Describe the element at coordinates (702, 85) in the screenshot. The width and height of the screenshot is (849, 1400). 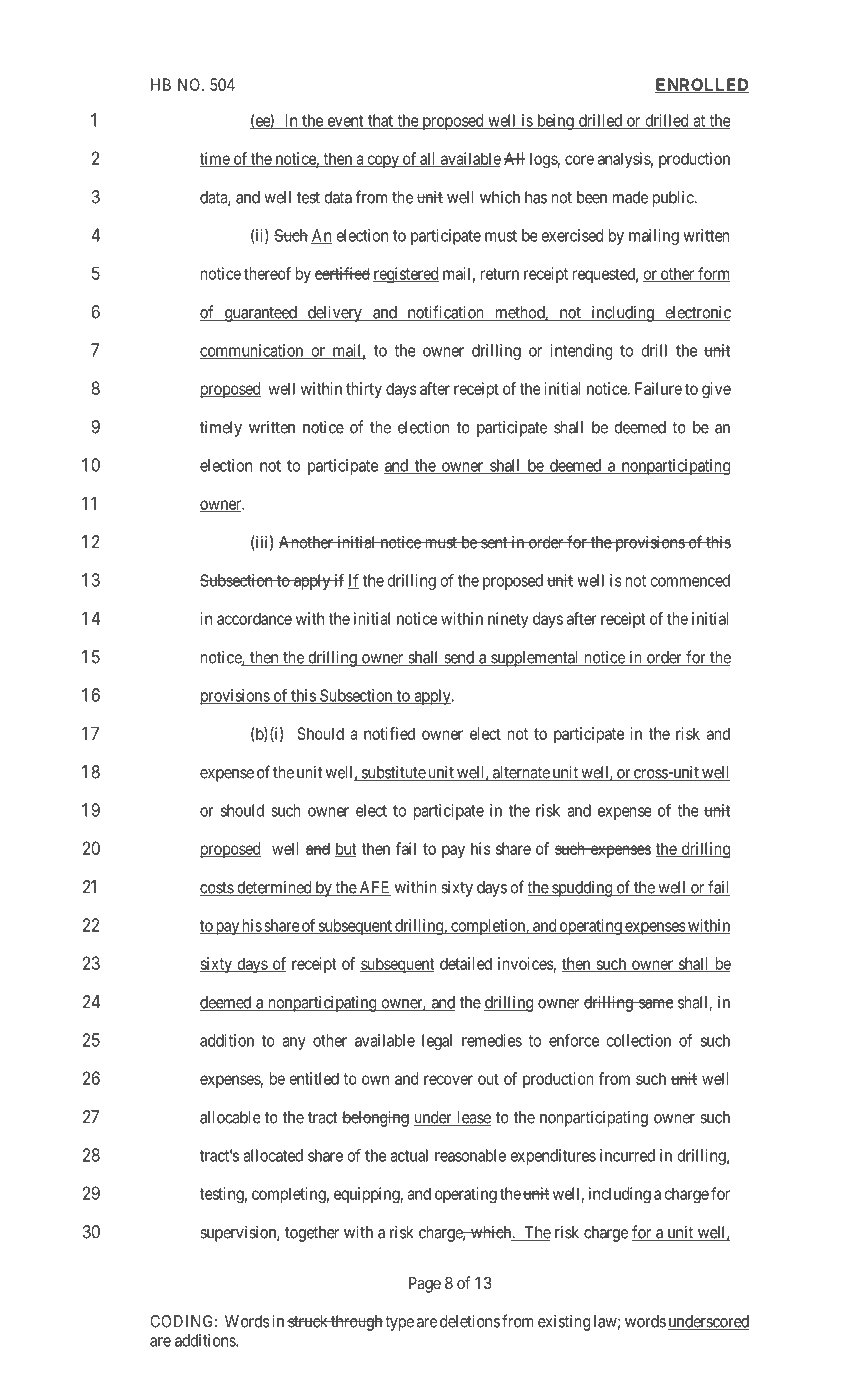
I see `ENROLLED` at that location.
